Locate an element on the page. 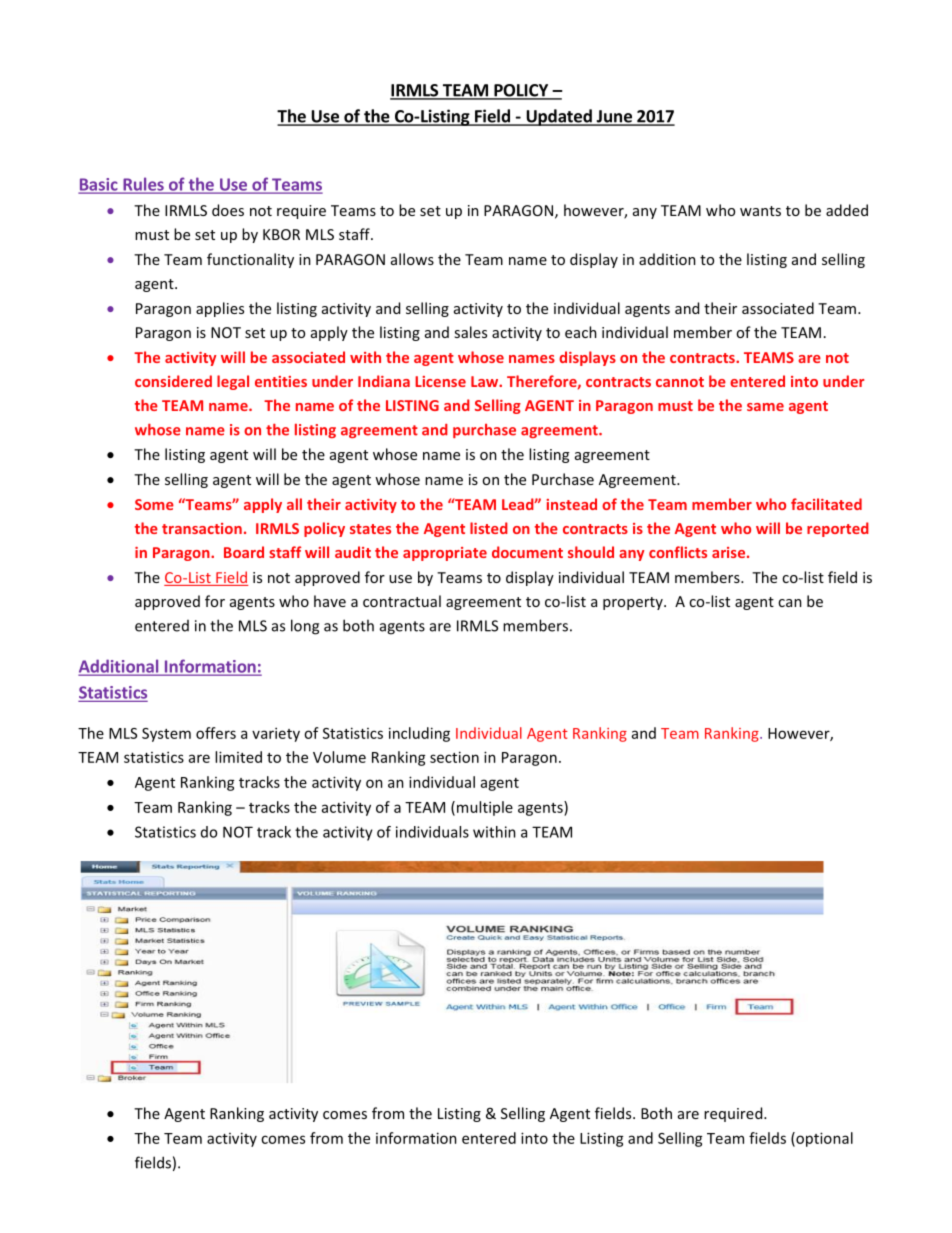 Image resolution: width=952 pixels, height=1233 pixels. Updated is located at coordinates (559, 117).
